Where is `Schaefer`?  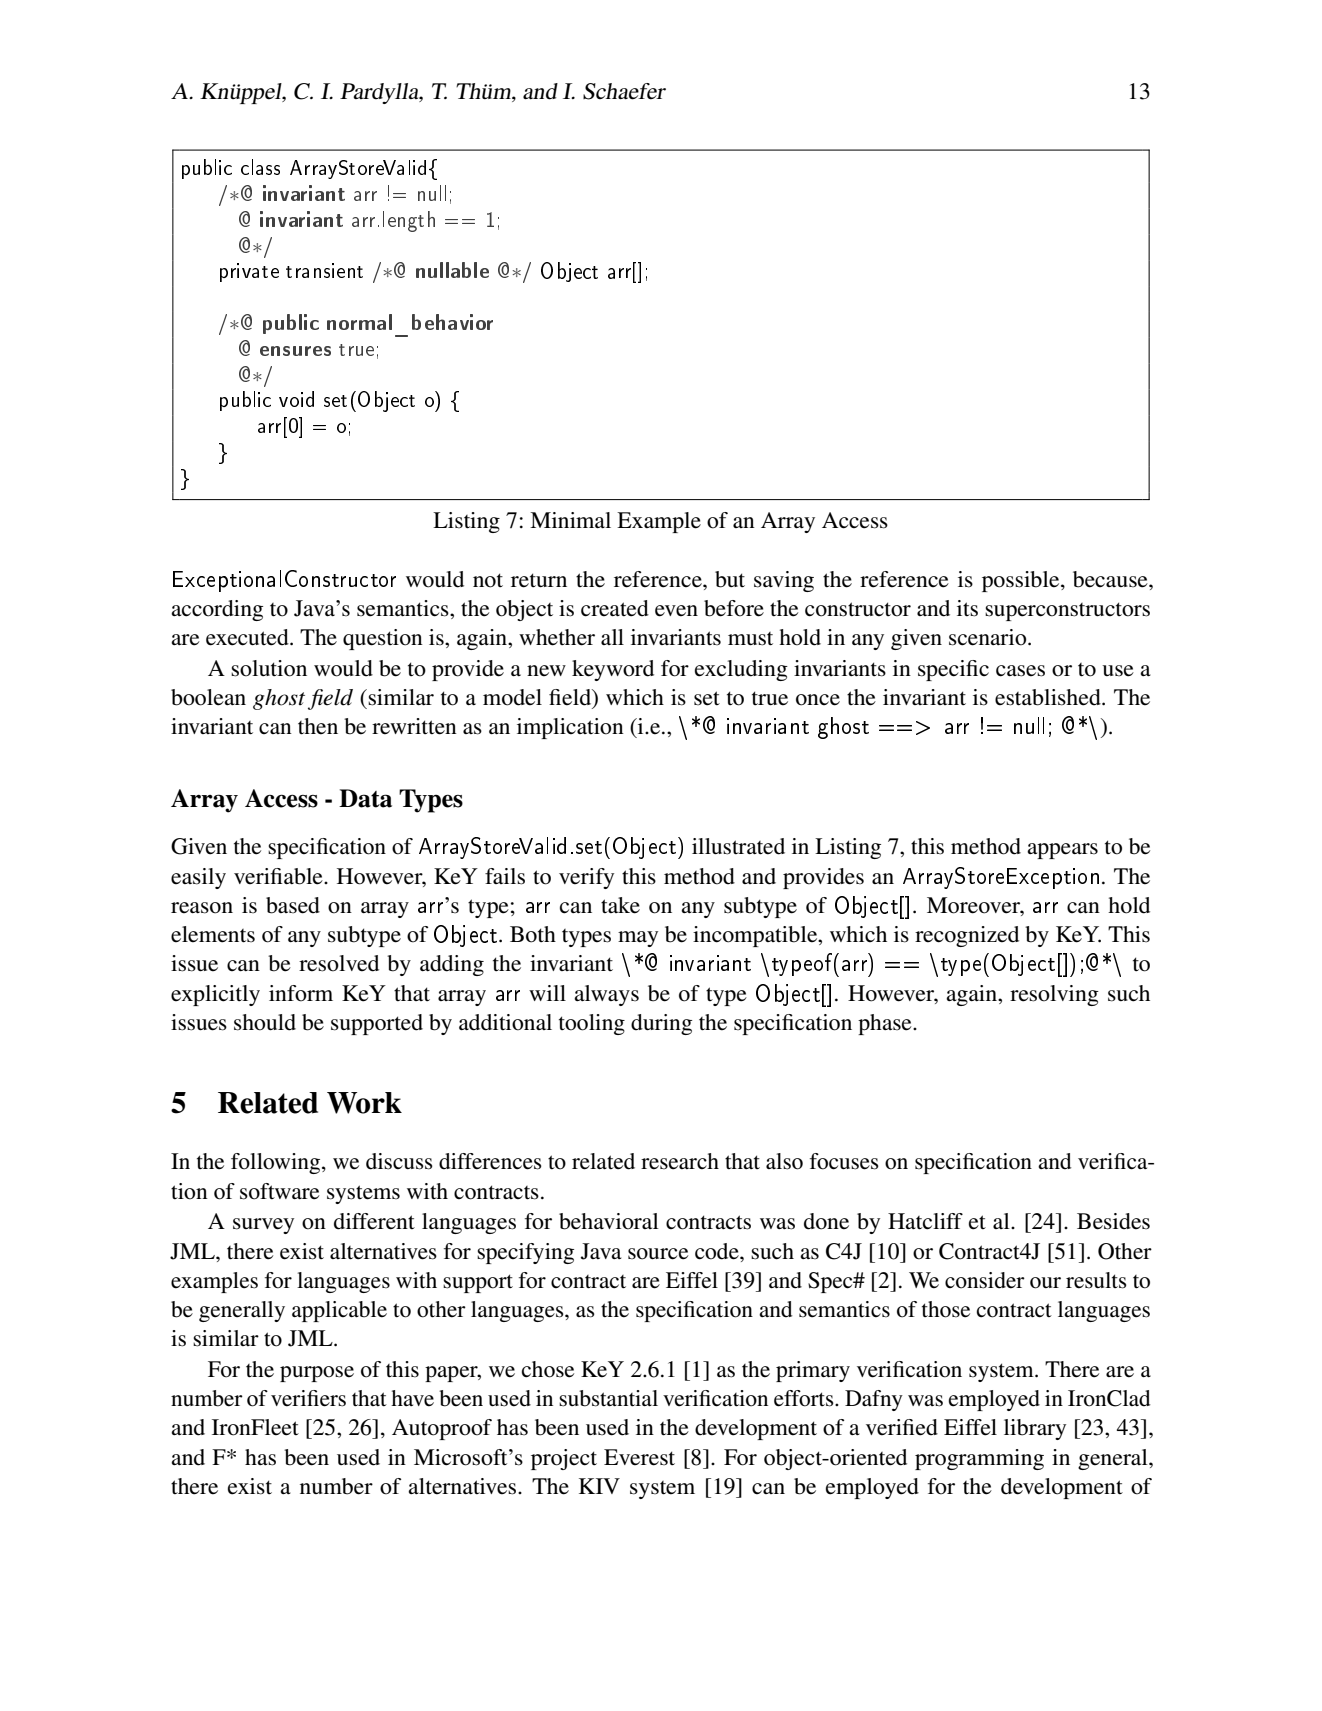 Schaefer is located at coordinates (624, 91).
